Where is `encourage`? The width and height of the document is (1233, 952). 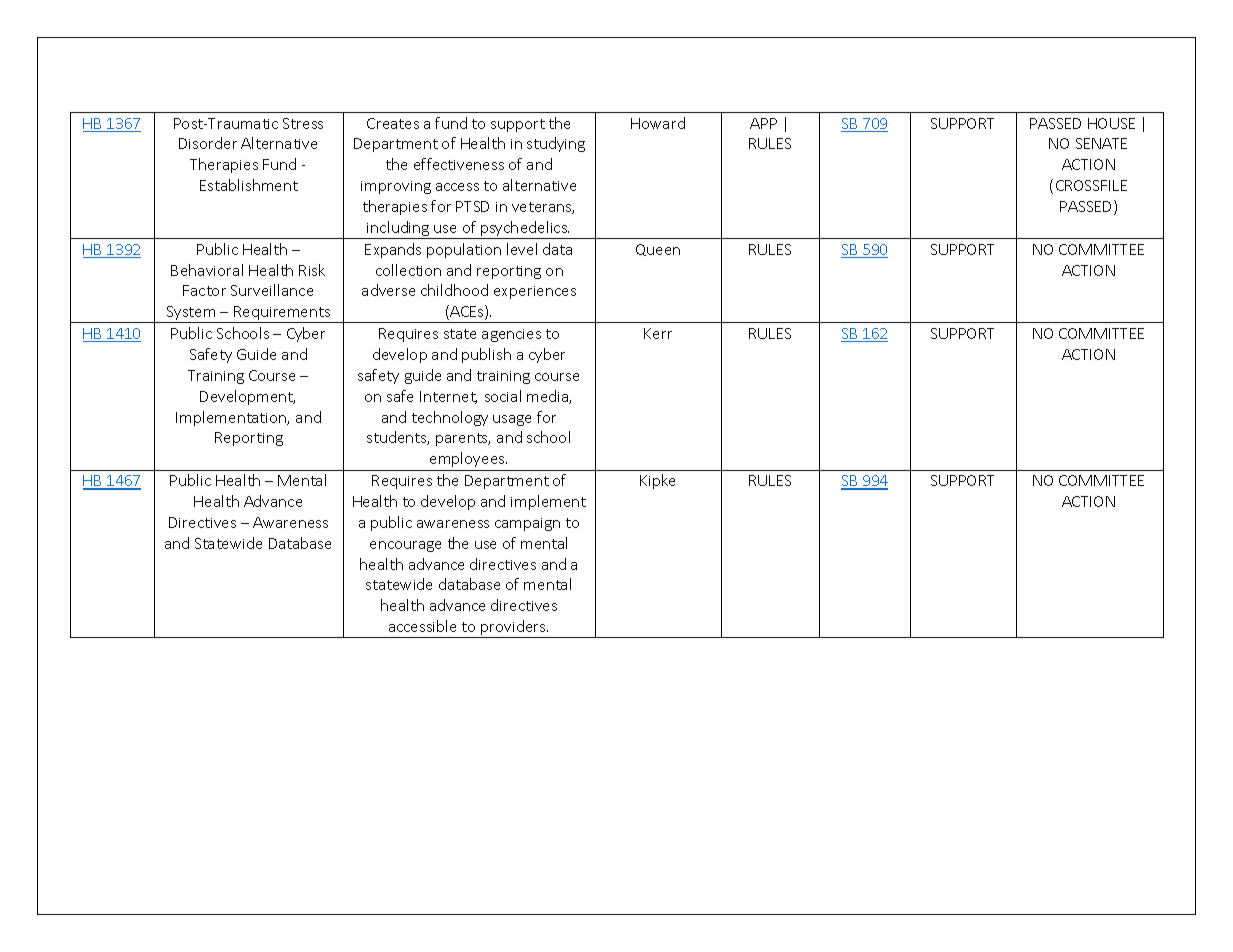
encourage is located at coordinates (405, 546).
